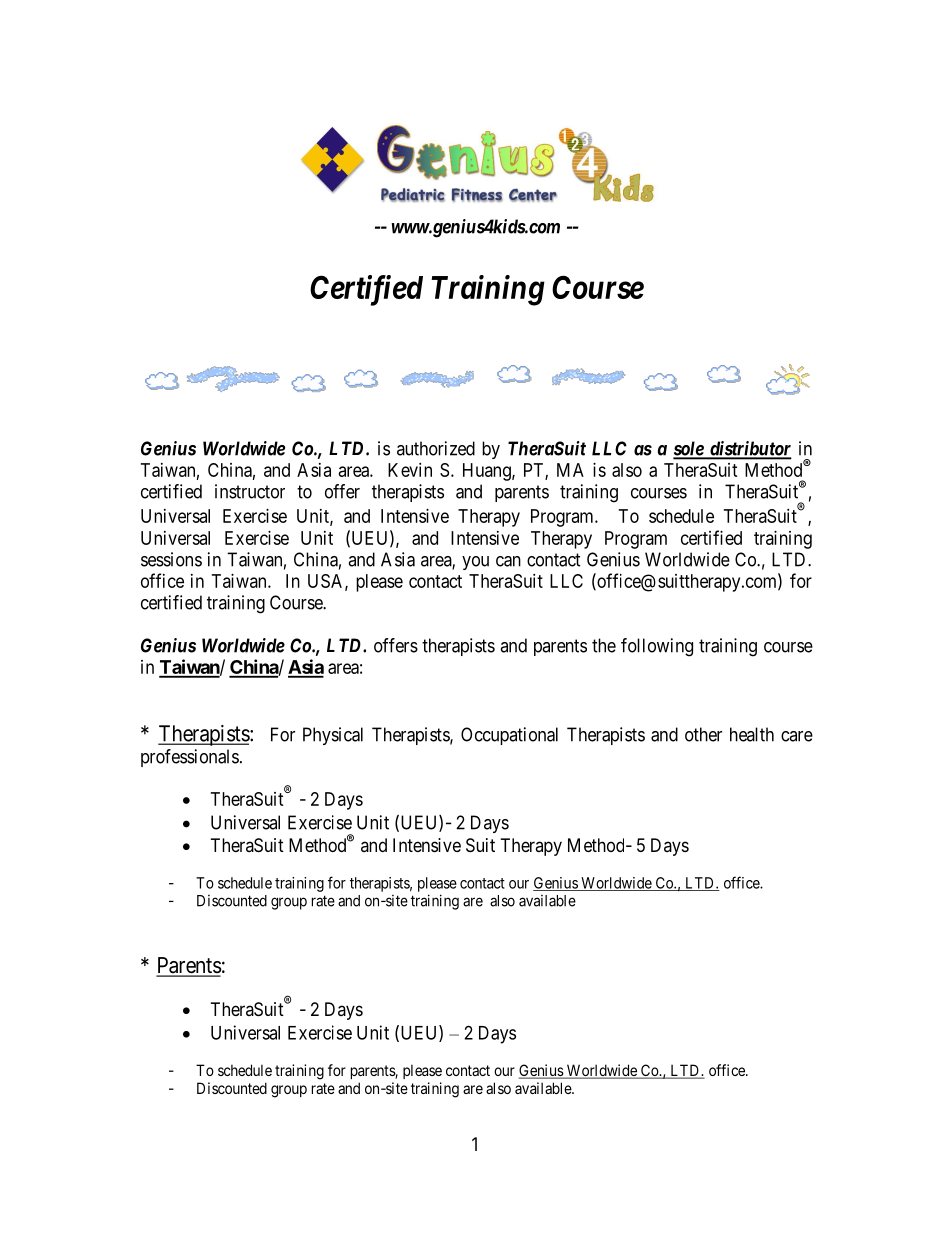  I want to click on authorized, so click(436, 448).
